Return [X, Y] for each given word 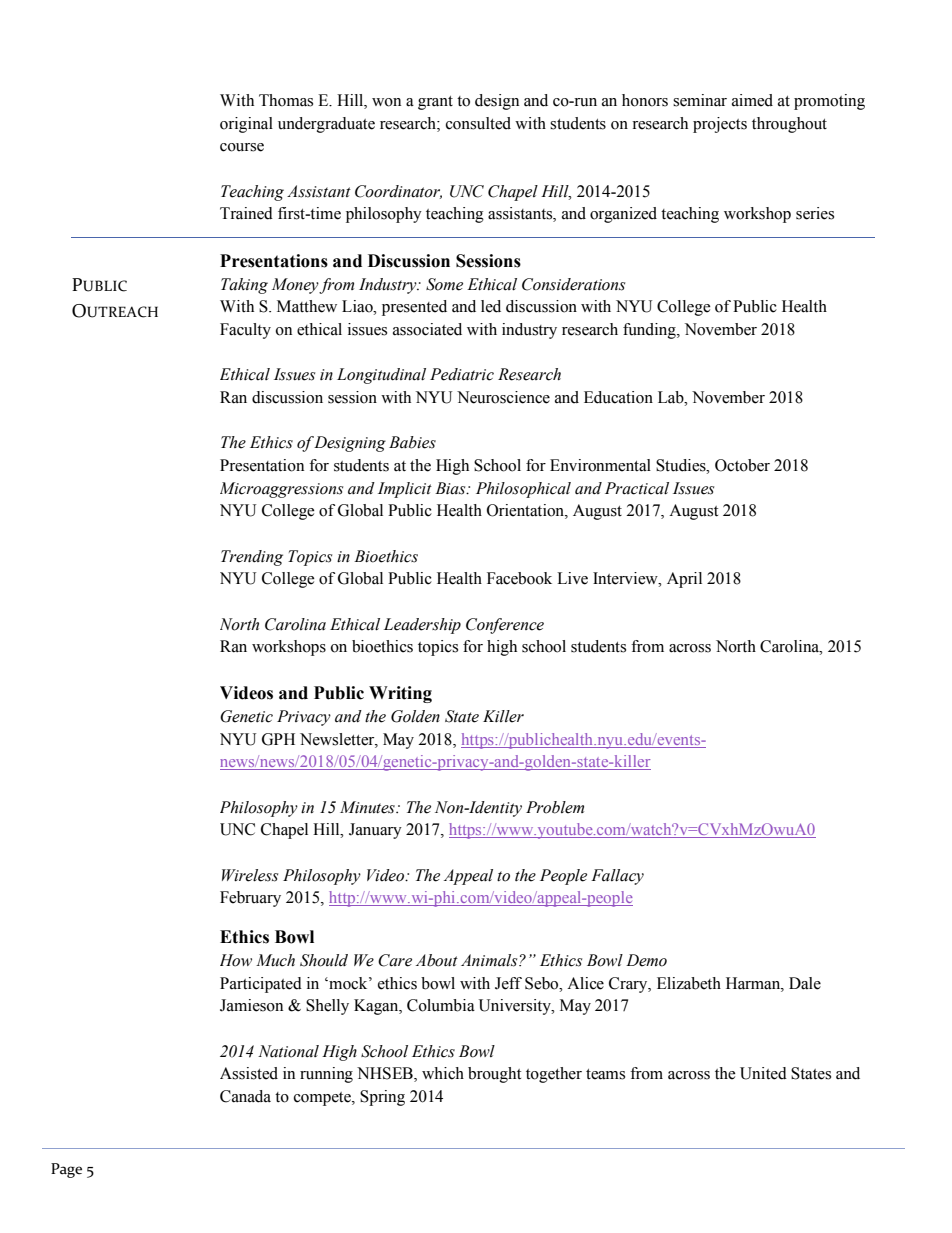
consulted [478, 123]
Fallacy [617, 877]
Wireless [250, 875]
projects [720, 125]
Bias [451, 488]
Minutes [368, 807]
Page [66, 1170]
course [242, 147]
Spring [382, 1098]
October [742, 465]
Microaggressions [281, 490]
